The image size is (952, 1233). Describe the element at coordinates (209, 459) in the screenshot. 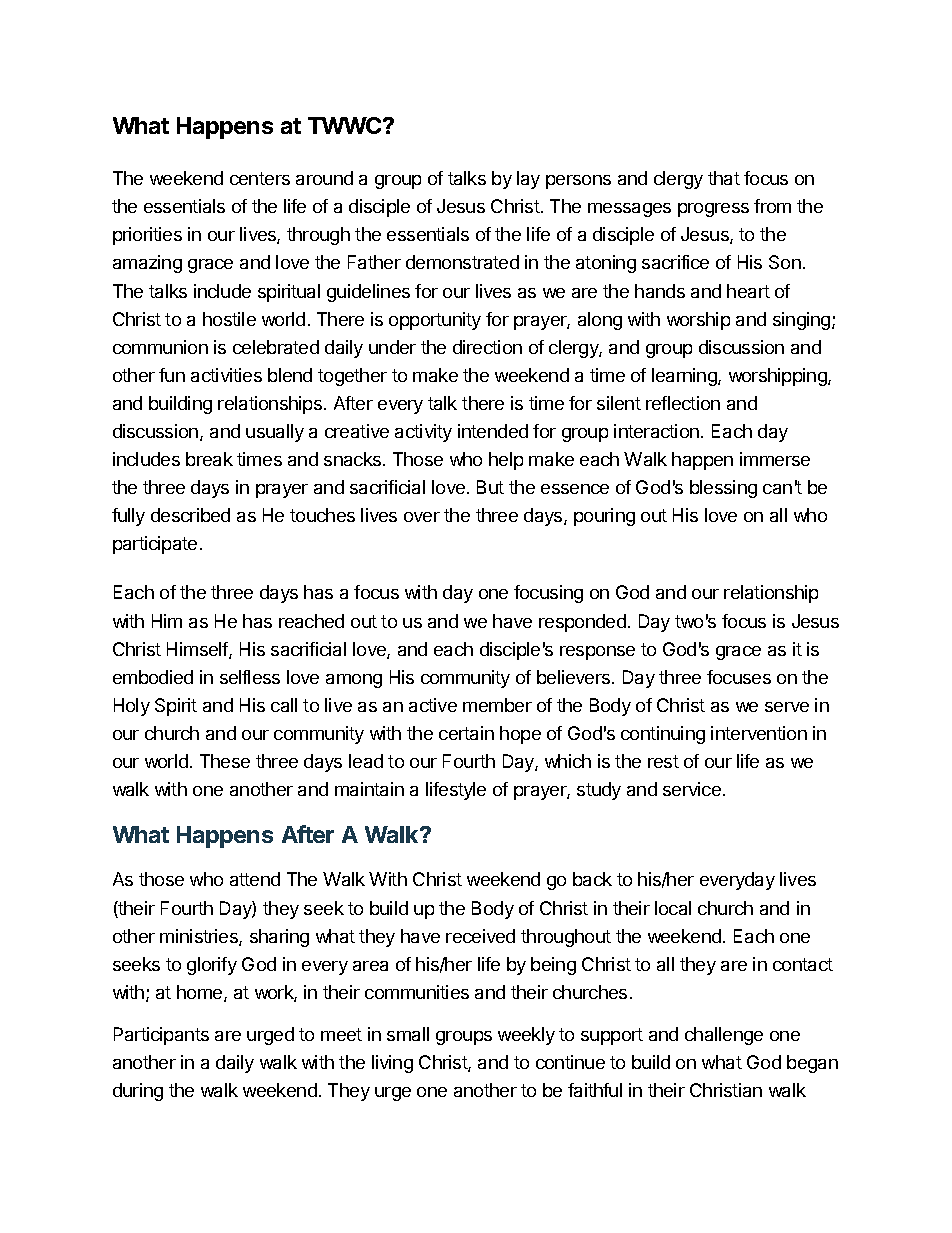

I see `break` at that location.
